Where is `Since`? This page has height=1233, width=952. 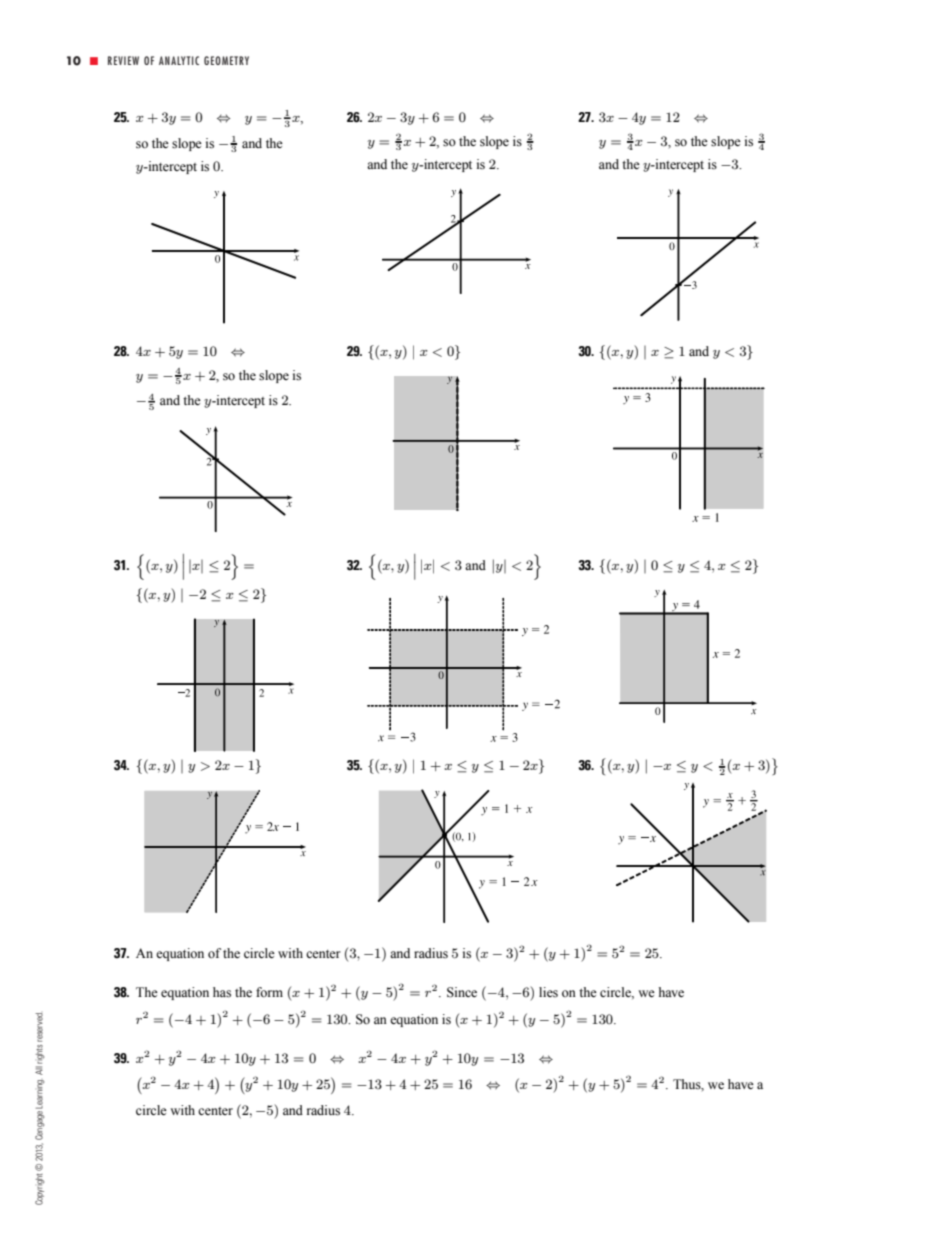
Since is located at coordinates (462, 992).
